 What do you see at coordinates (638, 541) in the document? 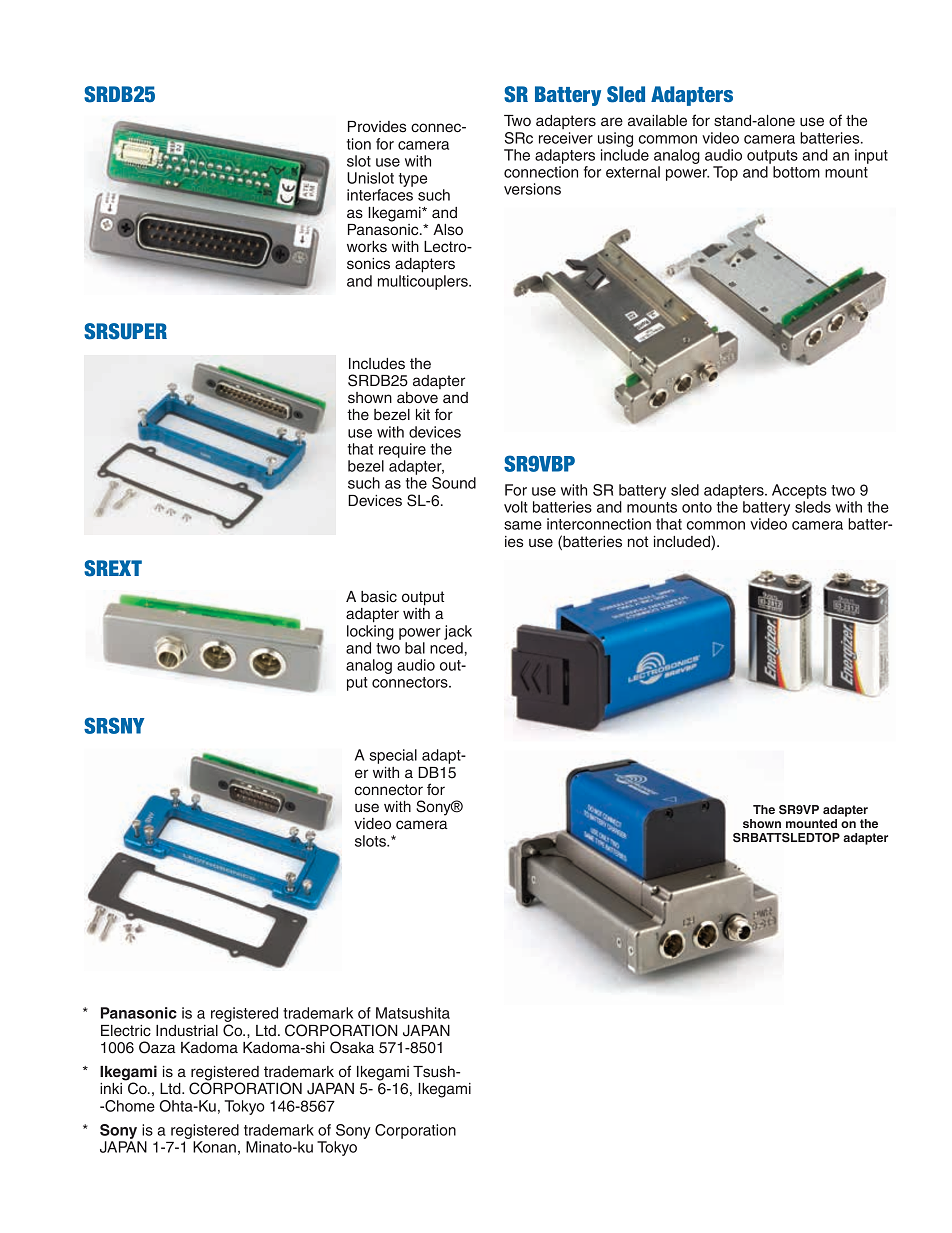
I see `not` at bounding box center [638, 541].
